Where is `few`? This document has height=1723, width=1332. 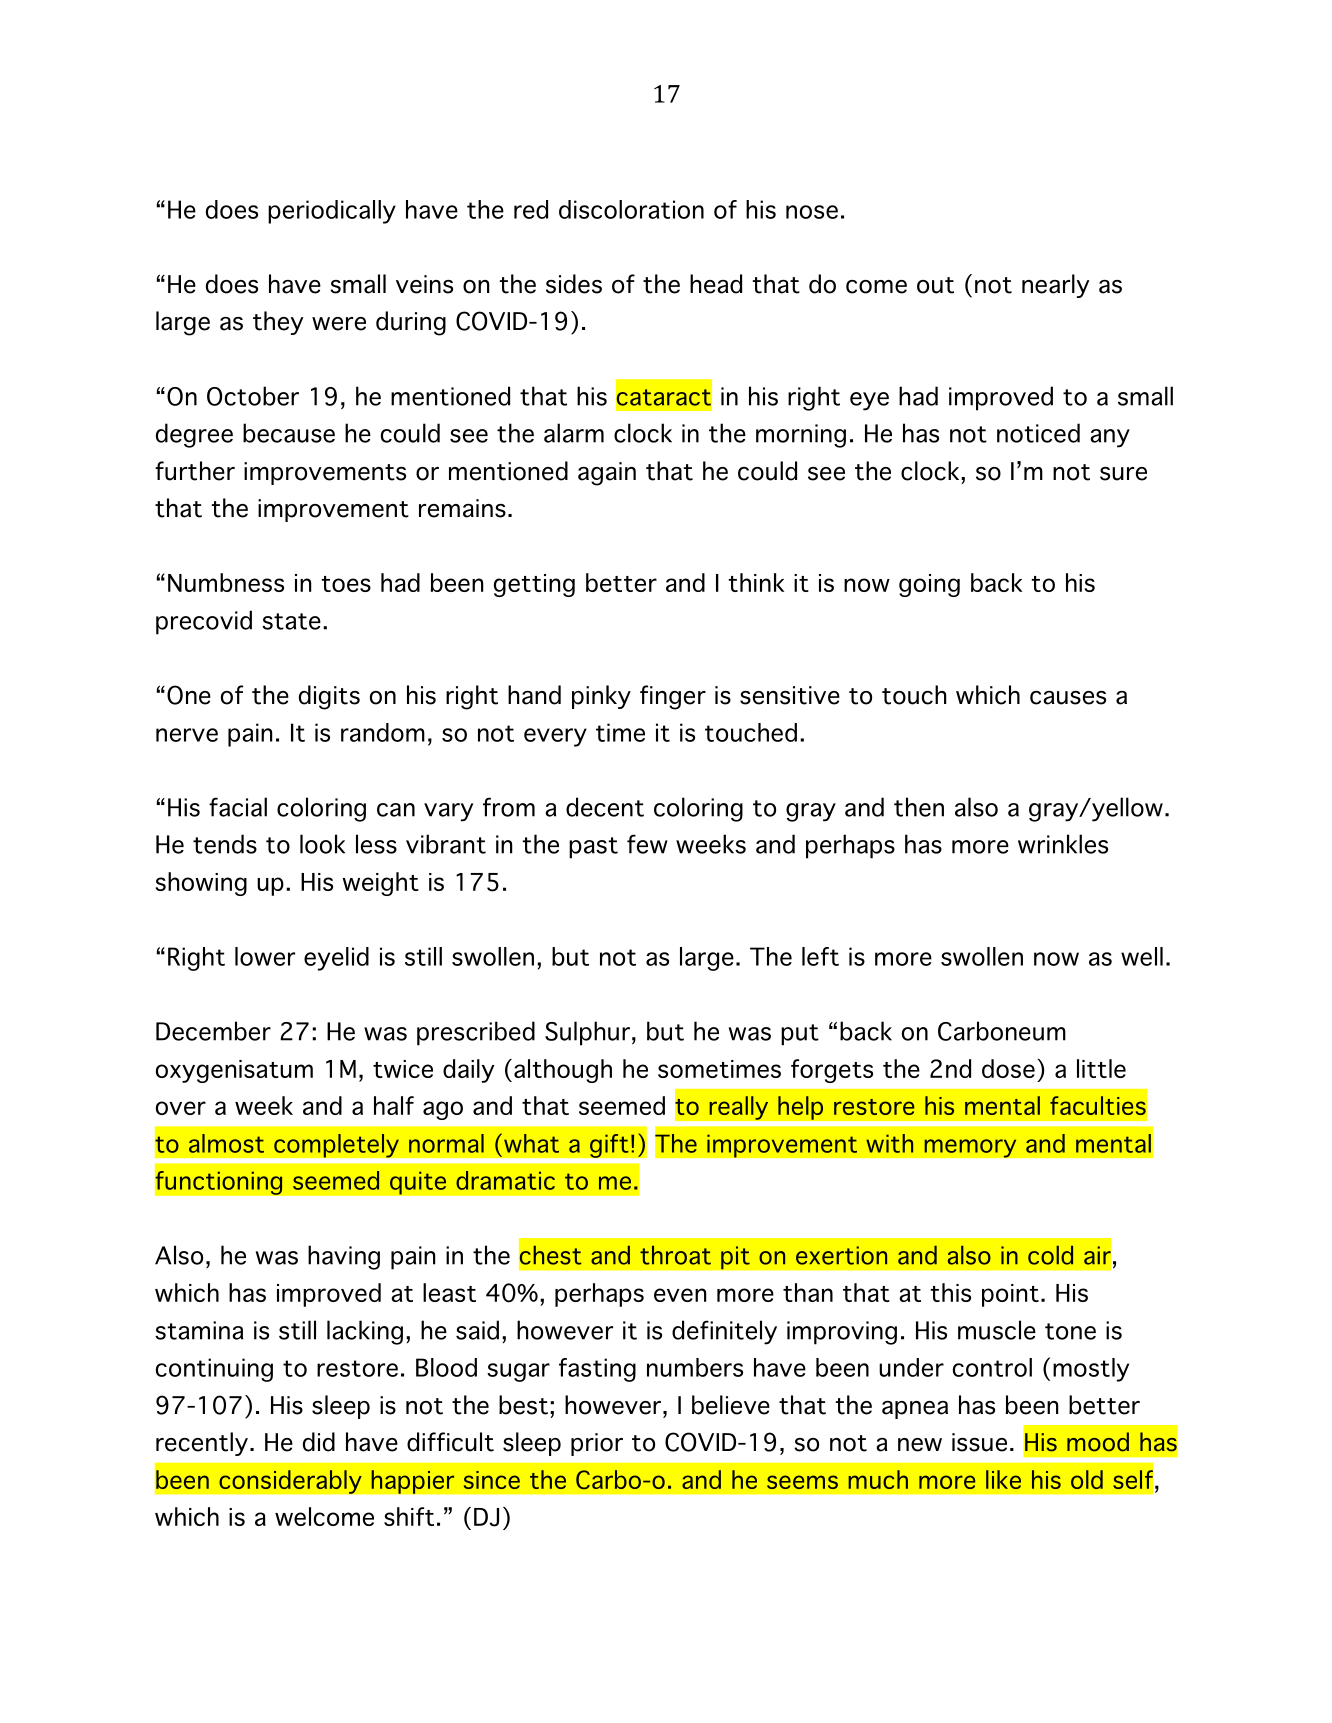 few is located at coordinates (647, 844).
